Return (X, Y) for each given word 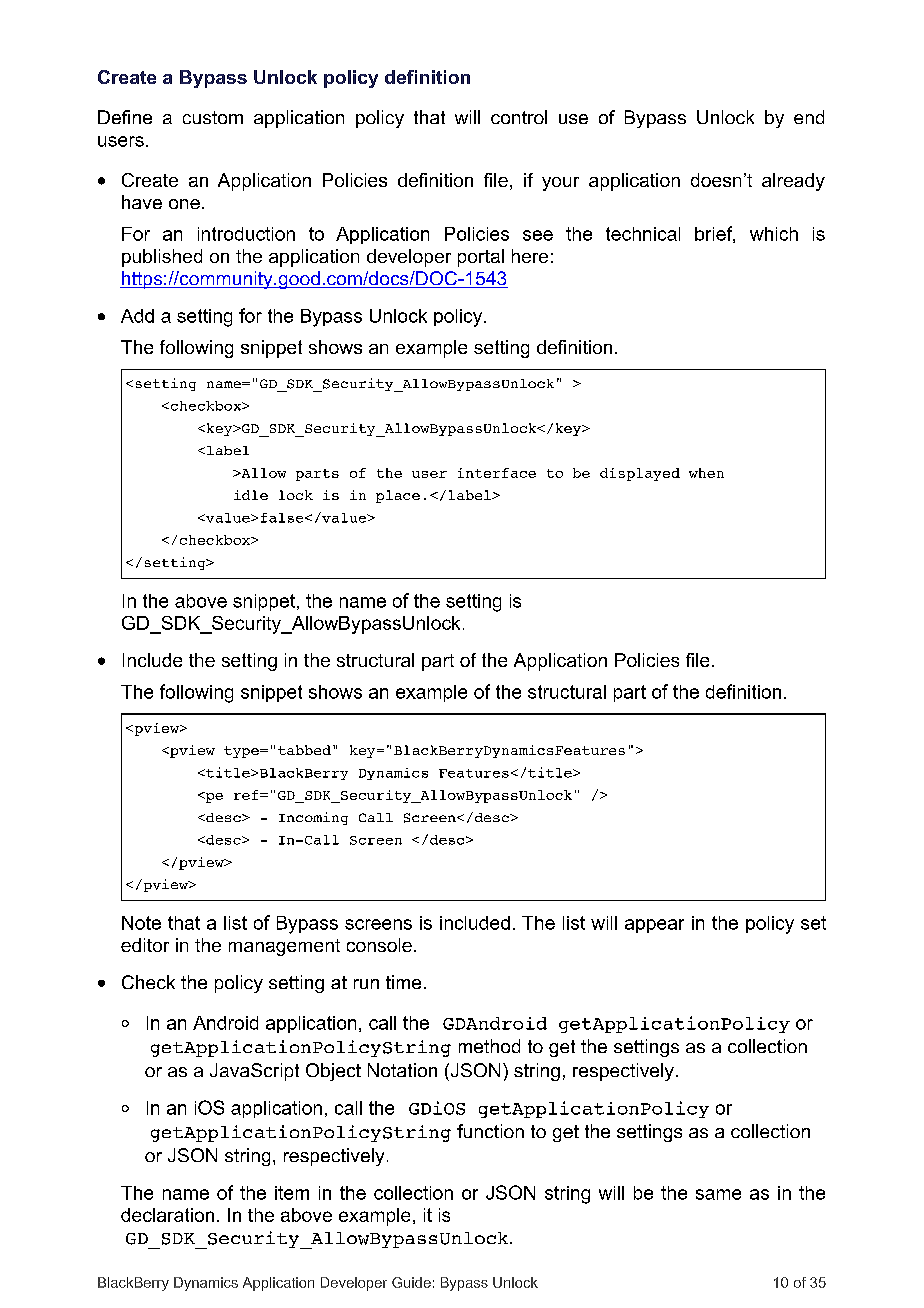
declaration (167, 1215)
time (403, 982)
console (379, 945)
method (489, 1046)
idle (251, 495)
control (519, 117)
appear (654, 926)
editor (145, 945)
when (706, 473)
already (793, 182)
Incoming (313, 818)
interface (497, 473)
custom (213, 117)
